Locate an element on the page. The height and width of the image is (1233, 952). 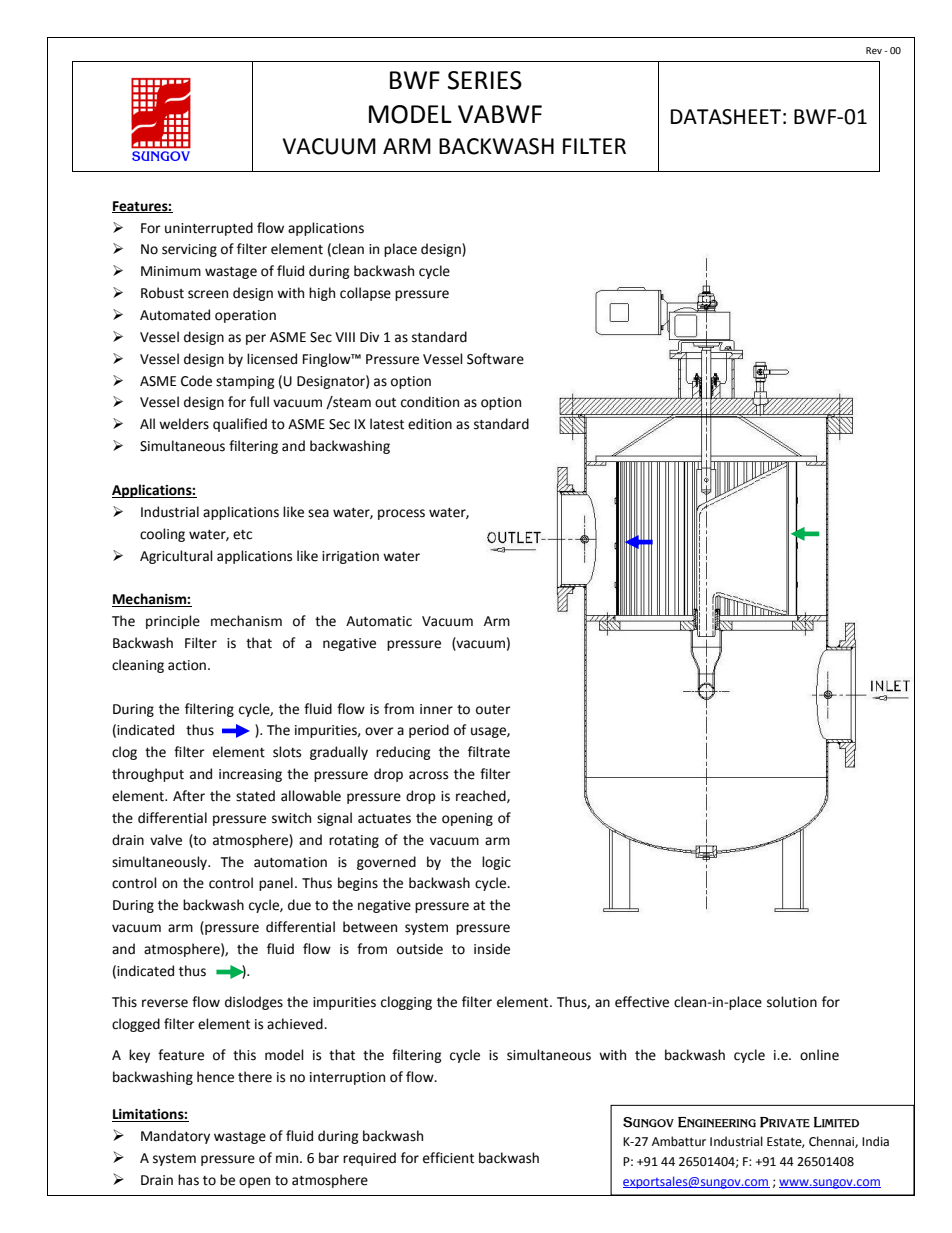
India is located at coordinates (875, 1141).
